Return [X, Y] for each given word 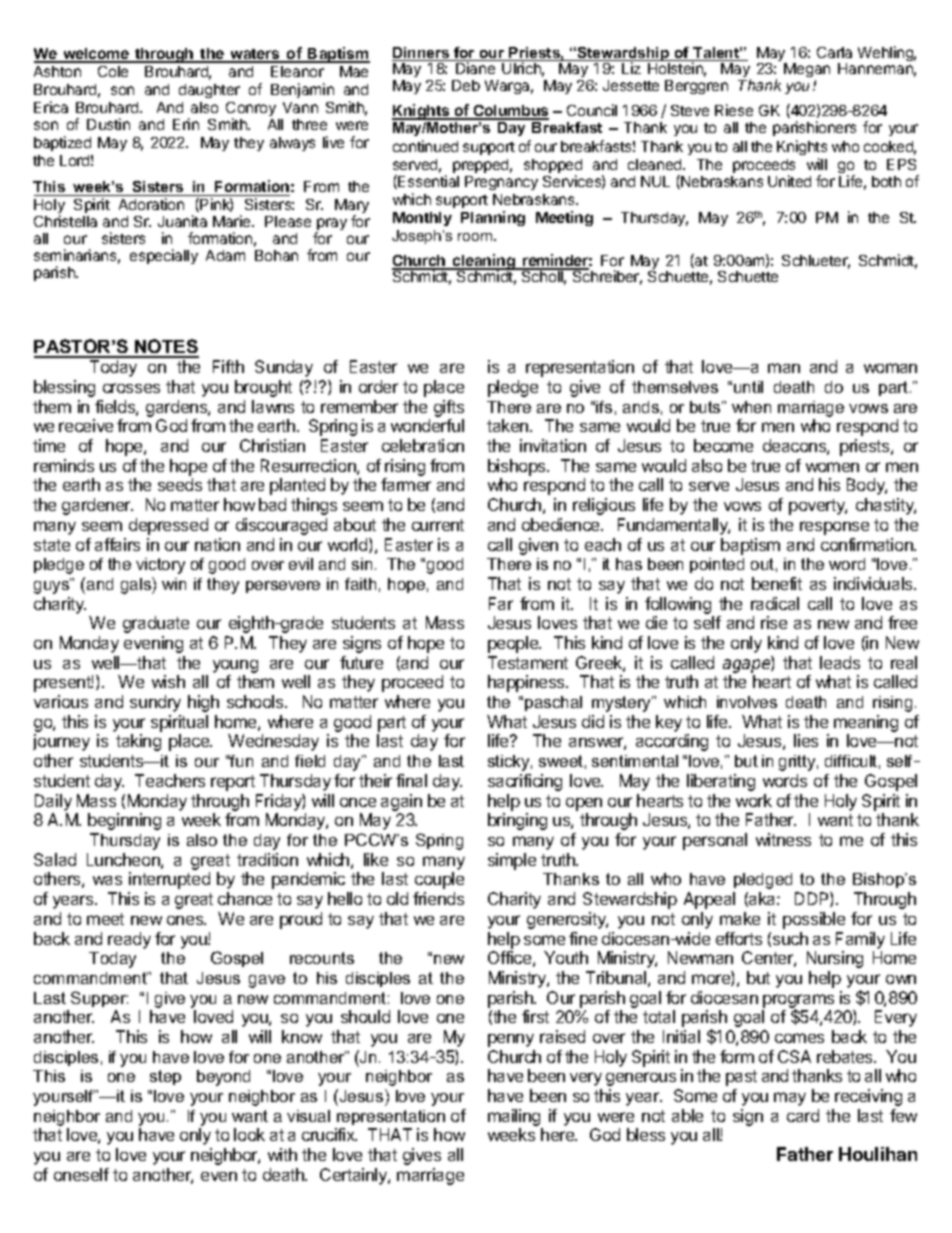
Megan [807, 72]
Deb [466, 85]
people [514, 644]
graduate [156, 624]
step [165, 1077]
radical [775, 603]
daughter [209, 91]
